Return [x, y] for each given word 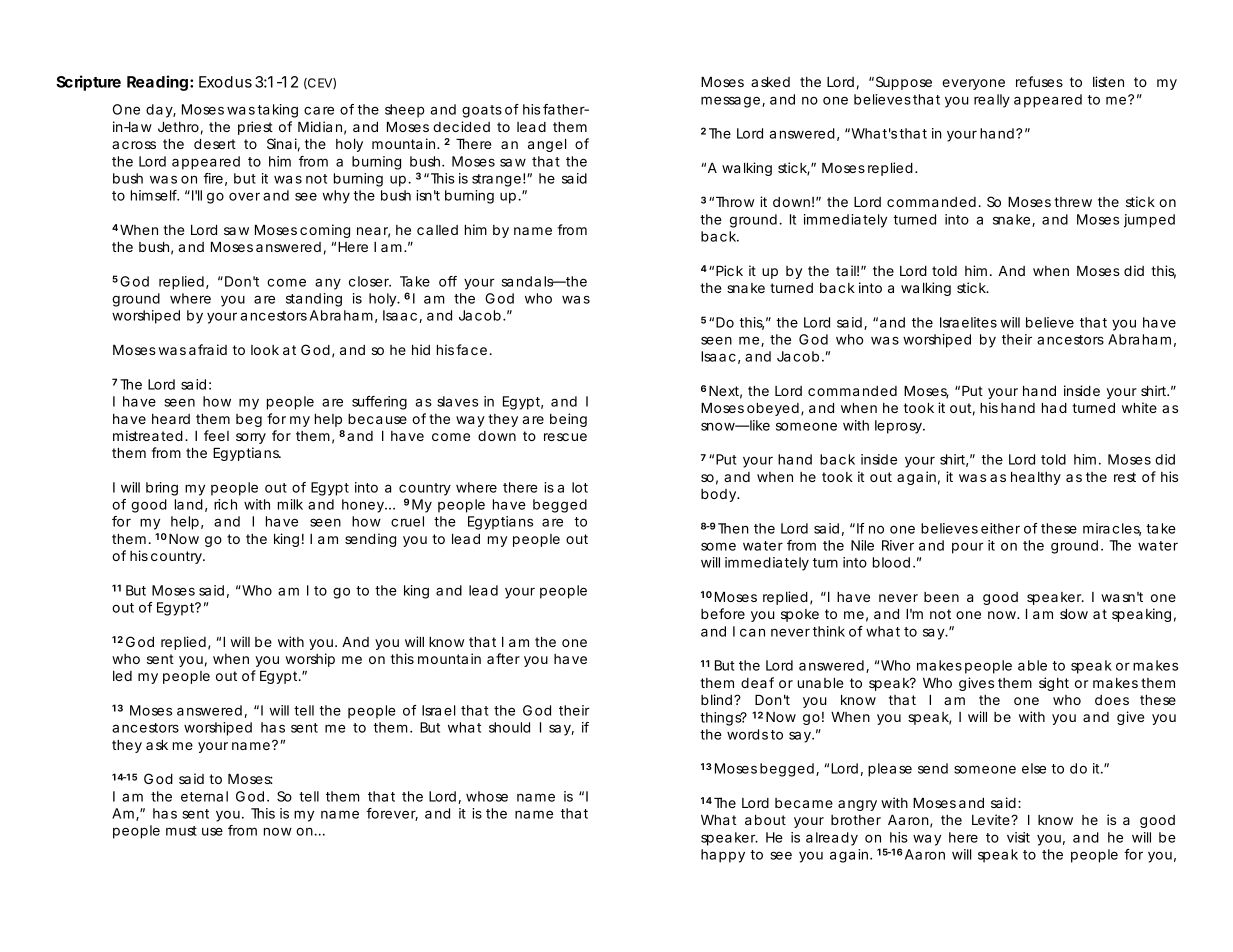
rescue [565, 437]
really [992, 101]
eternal [204, 796]
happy [723, 856]
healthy [1036, 478]
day [161, 111]
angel [547, 145]
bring [162, 489]
